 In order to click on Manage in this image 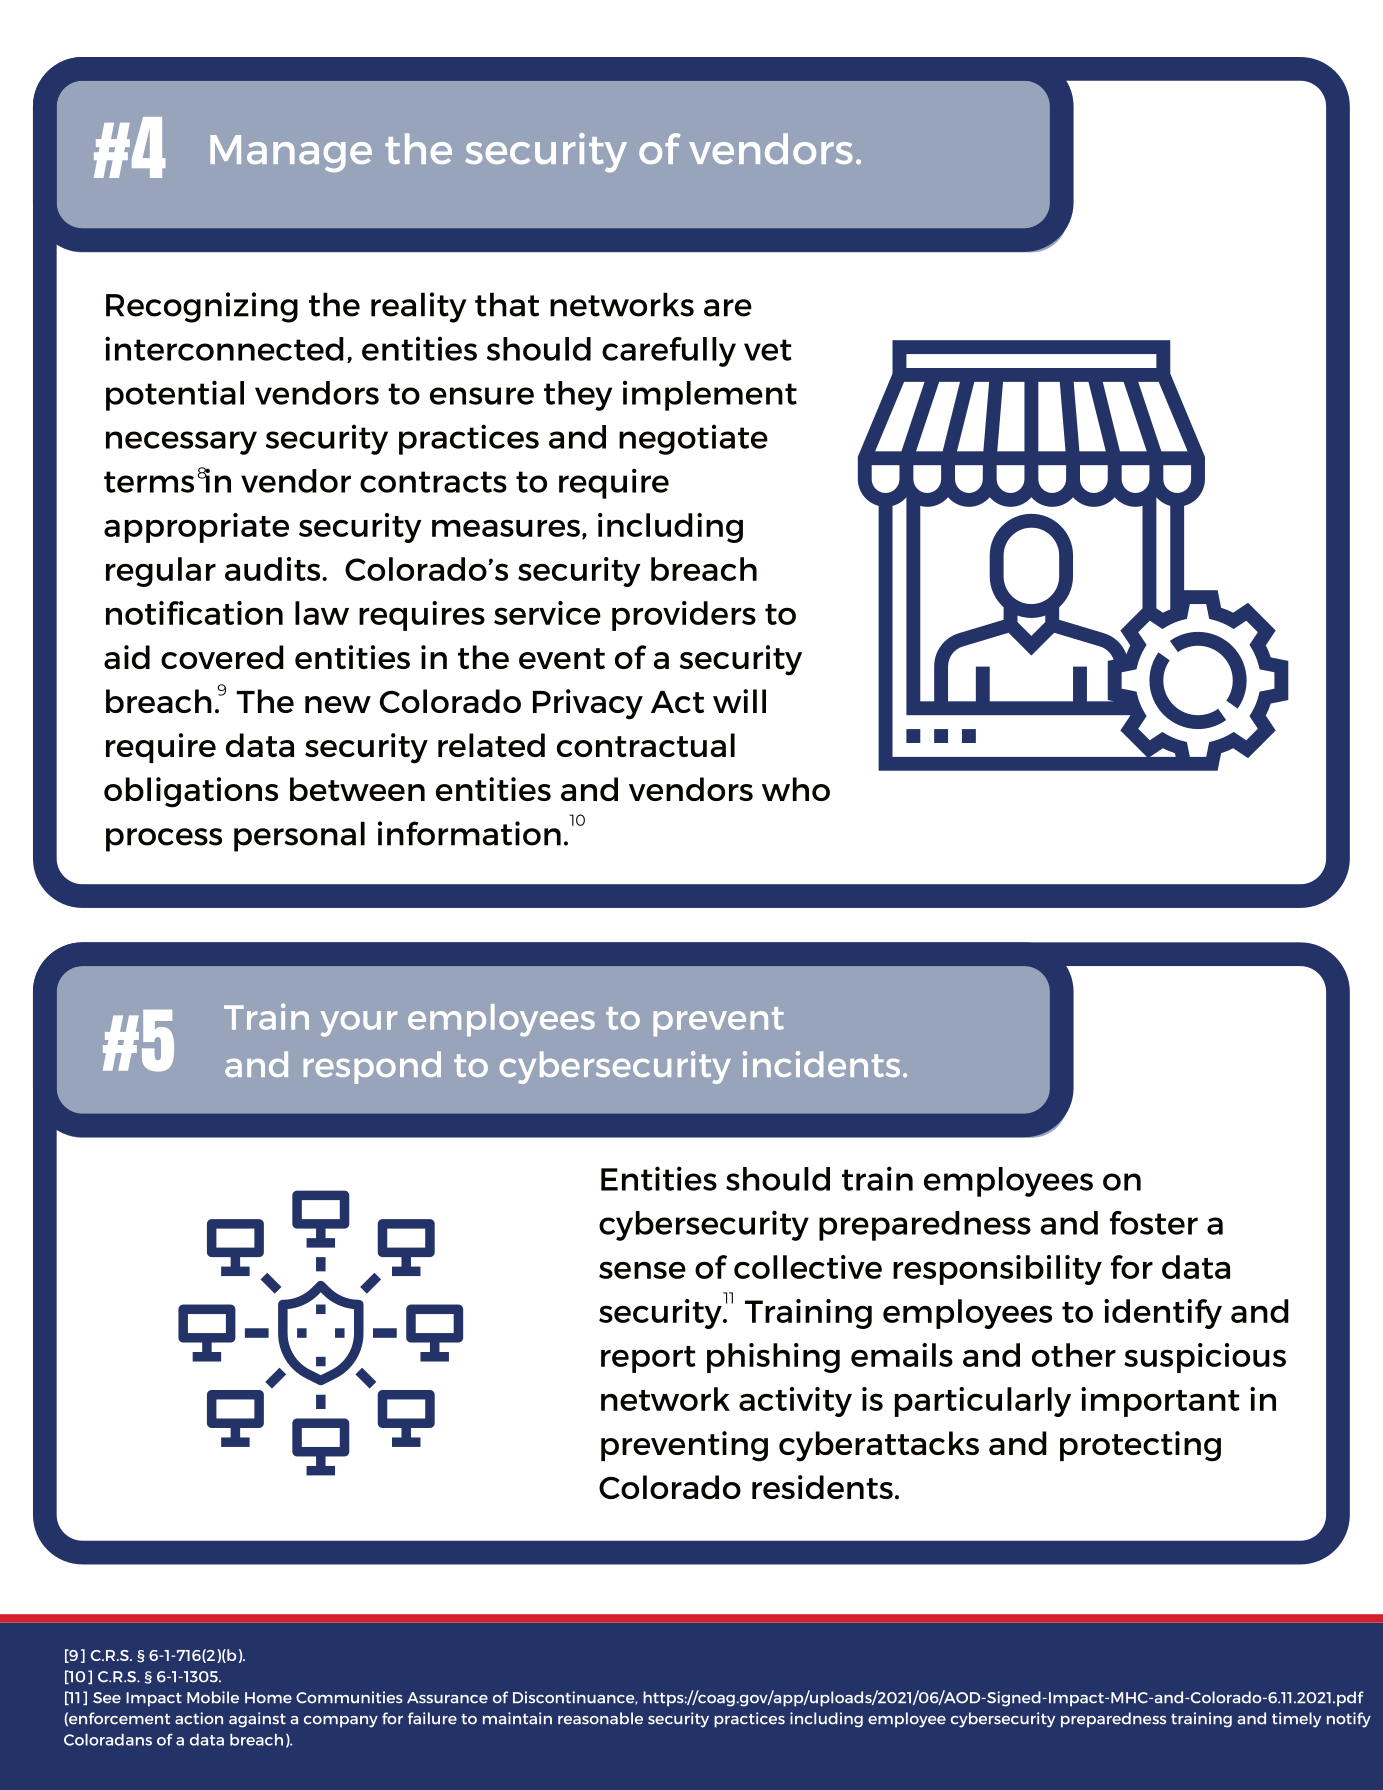, I will do `click(291, 153)`.
